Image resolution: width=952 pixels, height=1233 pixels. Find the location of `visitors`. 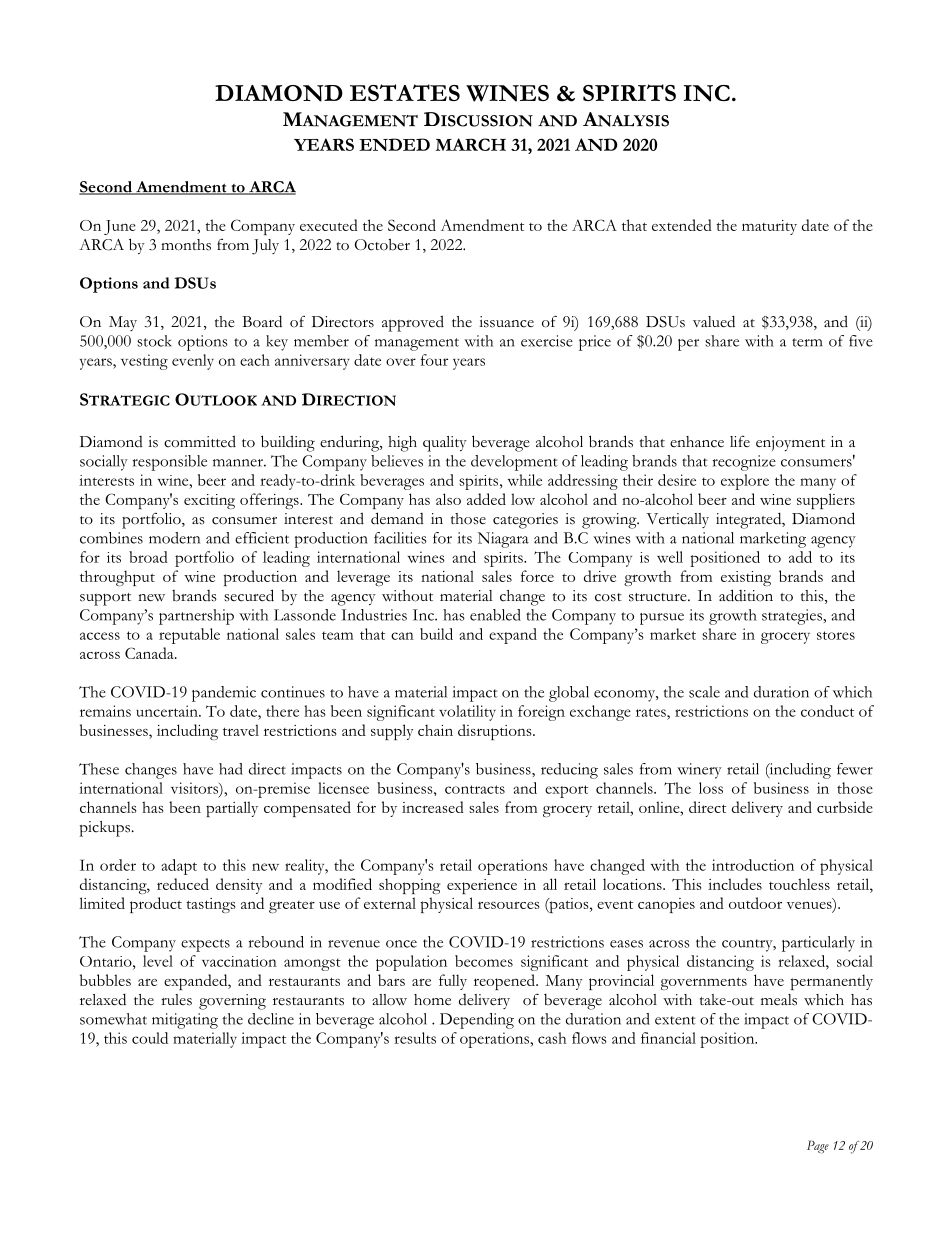

visitors is located at coordinates (195, 788).
